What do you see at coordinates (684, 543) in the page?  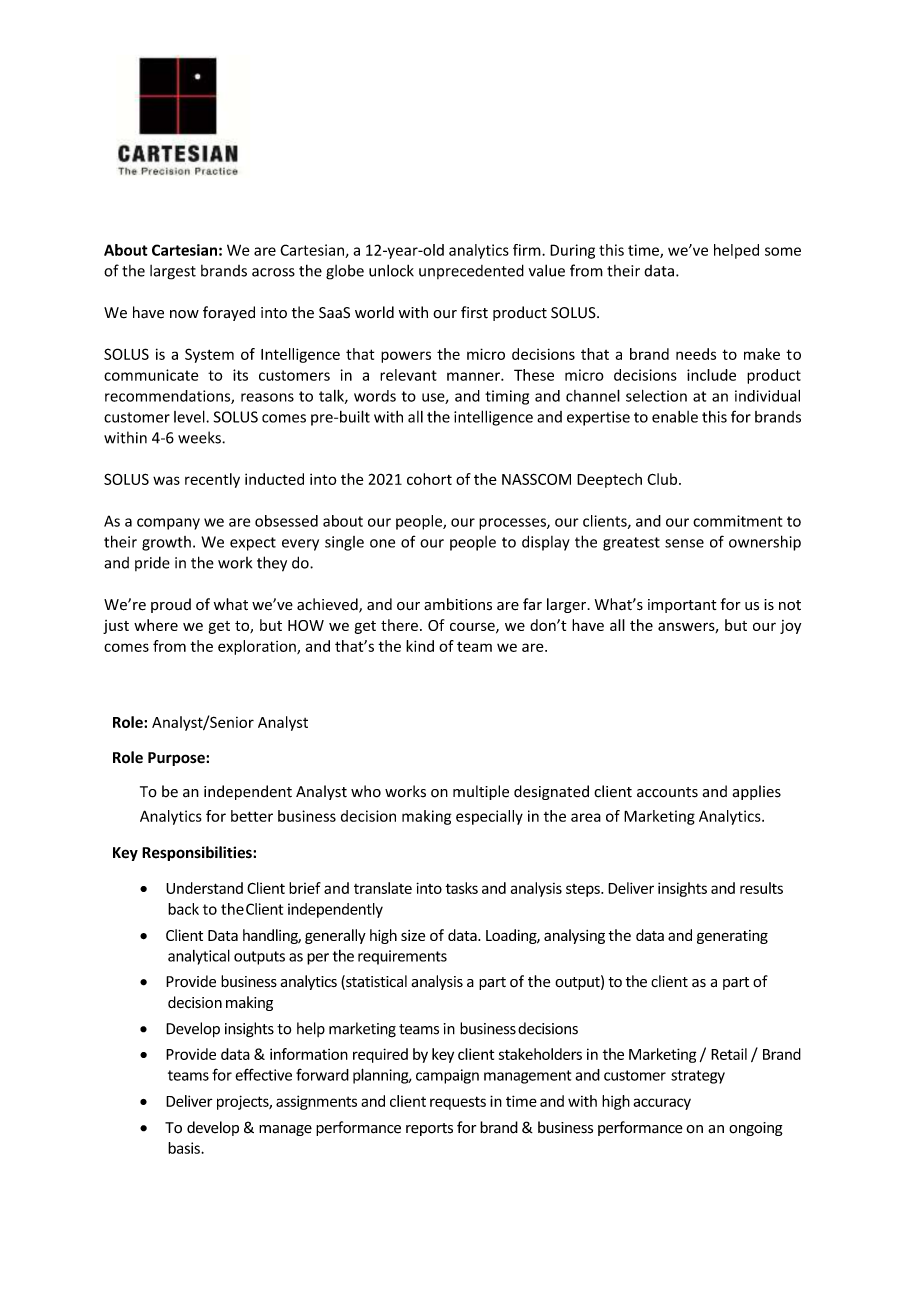 I see `sense` at bounding box center [684, 543].
